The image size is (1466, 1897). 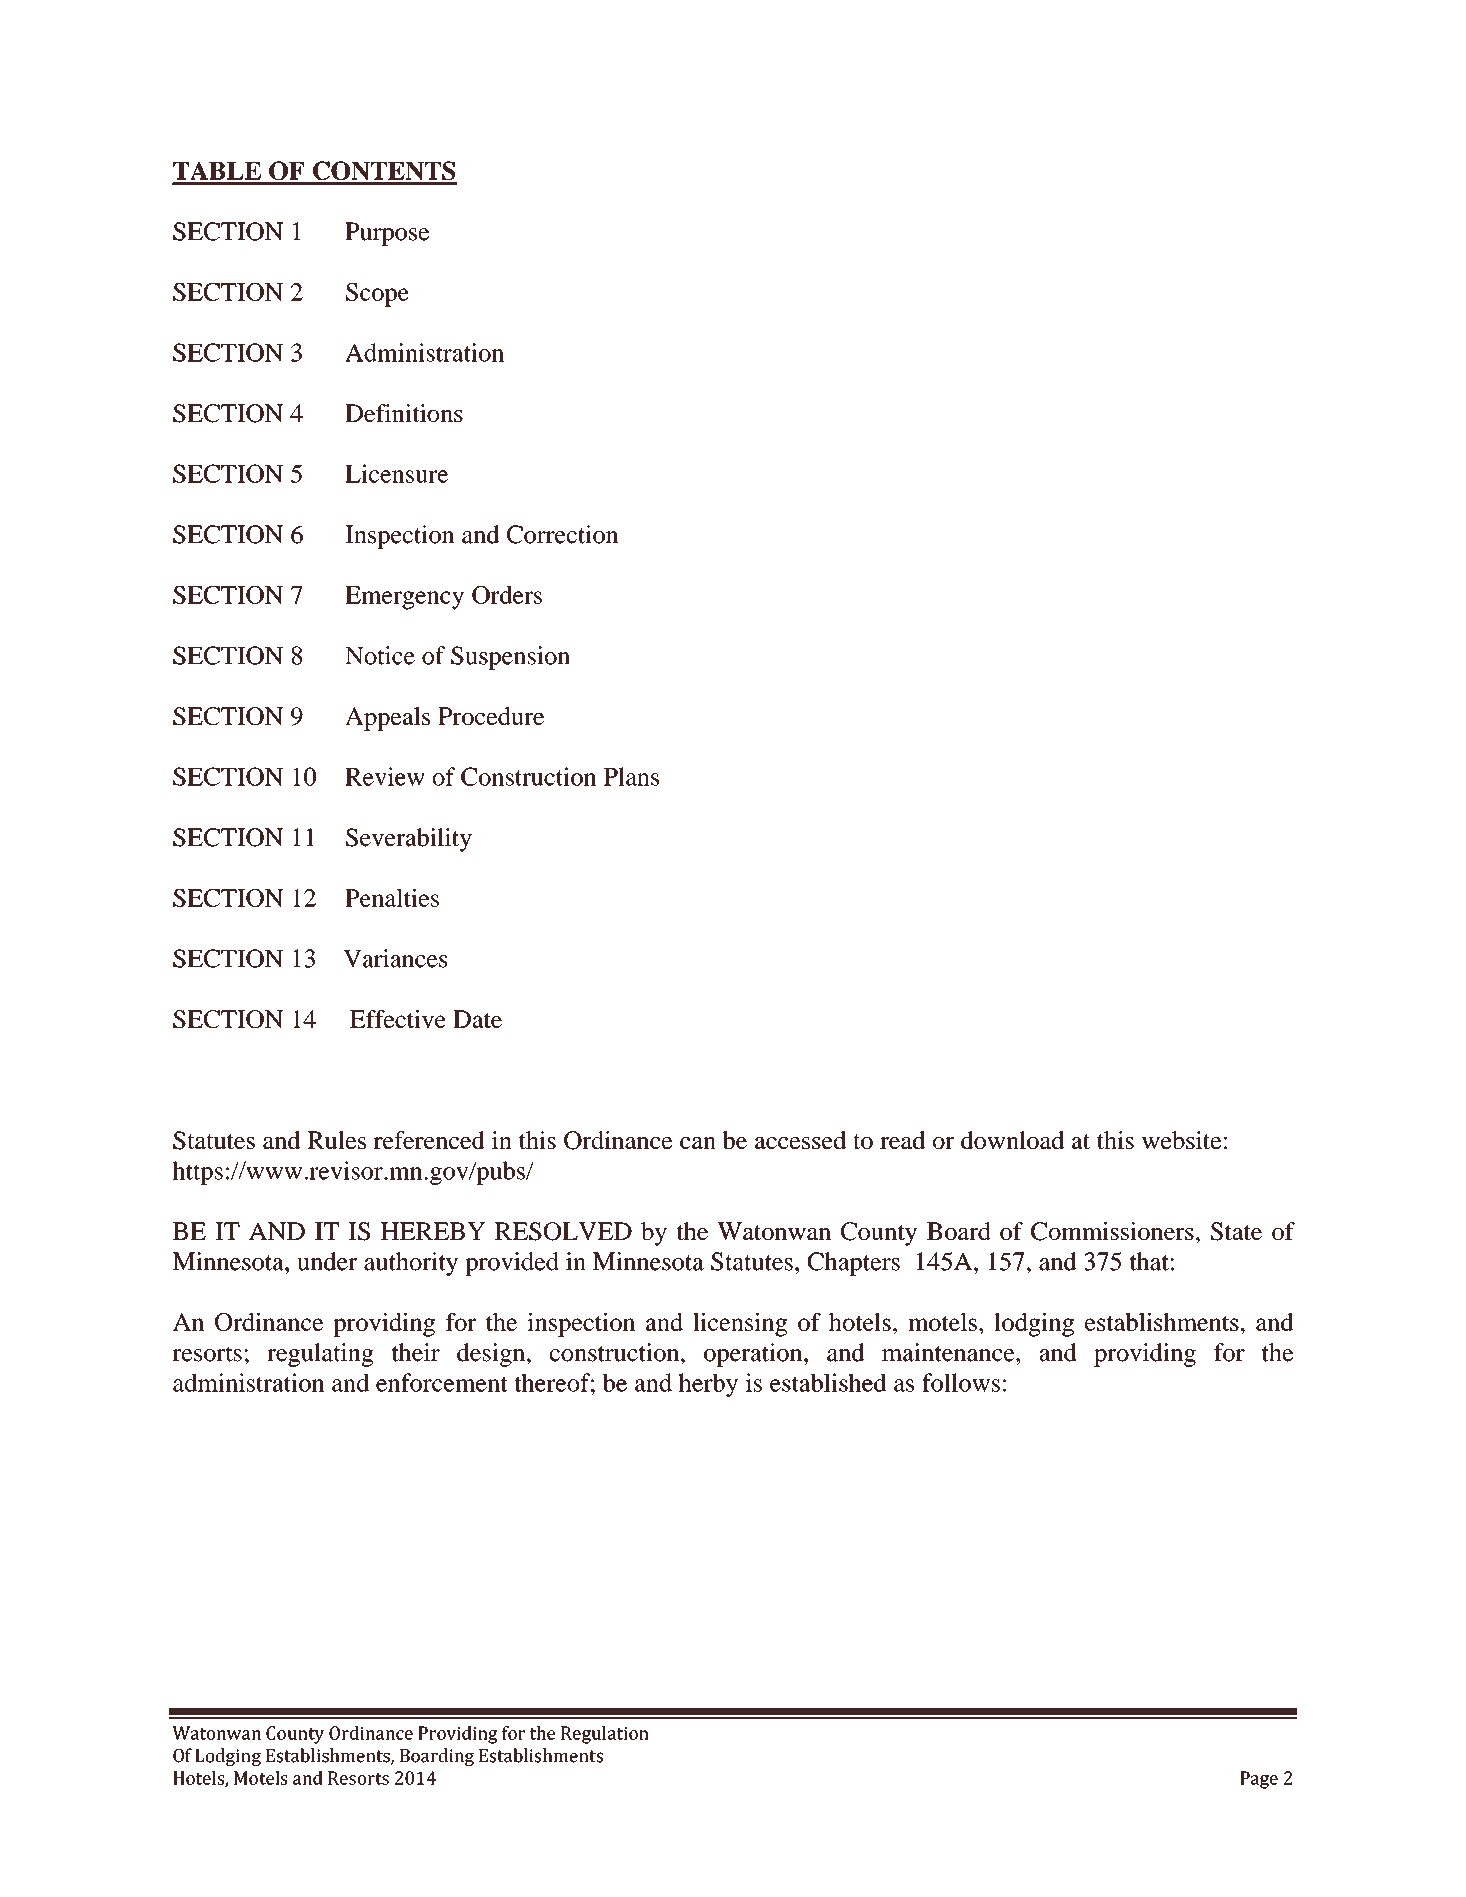 I want to click on Page, so click(x=1259, y=1780).
